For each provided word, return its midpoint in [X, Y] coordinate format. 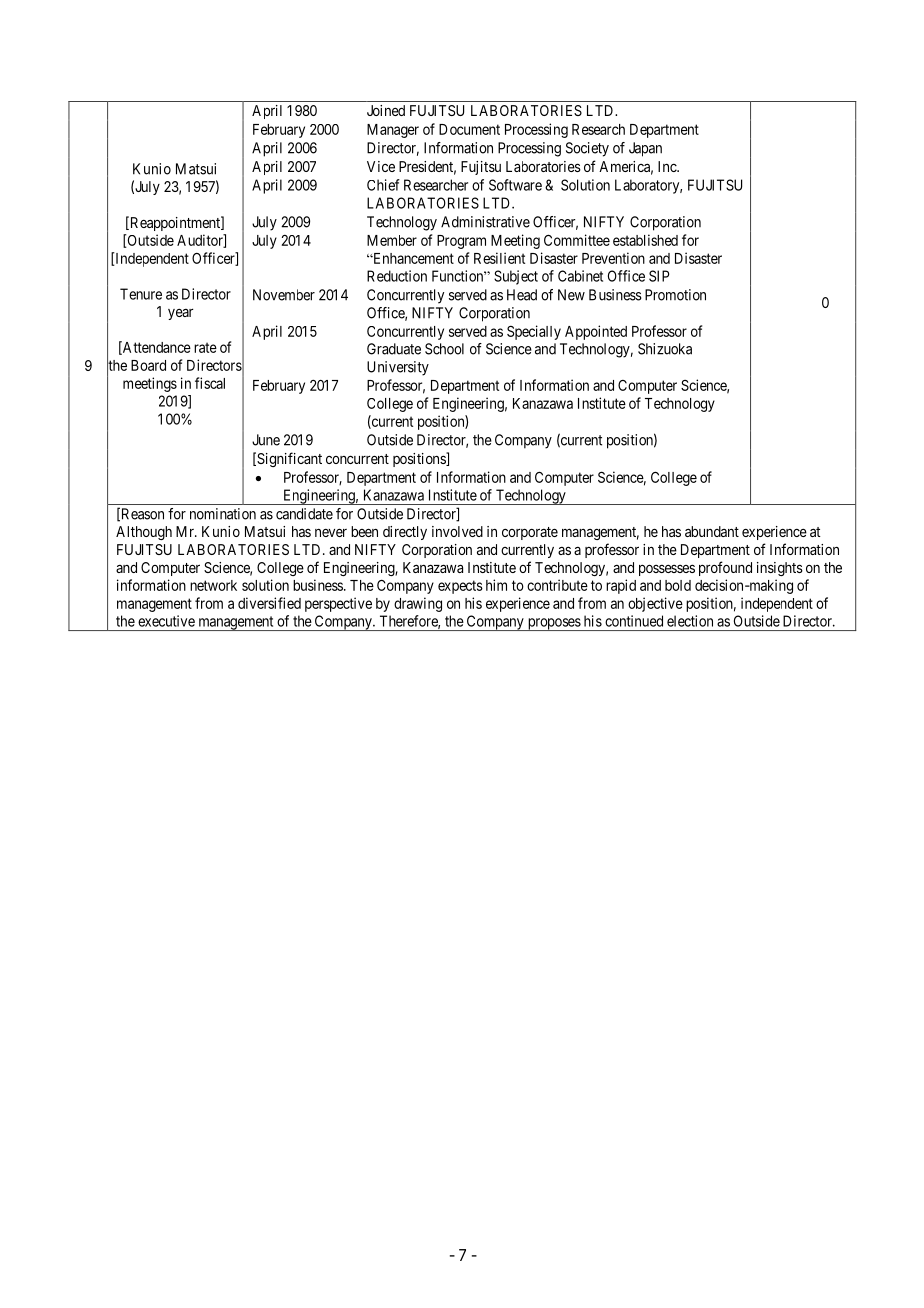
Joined [386, 110]
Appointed [596, 332]
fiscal [210, 383]
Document [469, 129]
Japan [645, 149]
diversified [269, 603]
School [444, 349]
